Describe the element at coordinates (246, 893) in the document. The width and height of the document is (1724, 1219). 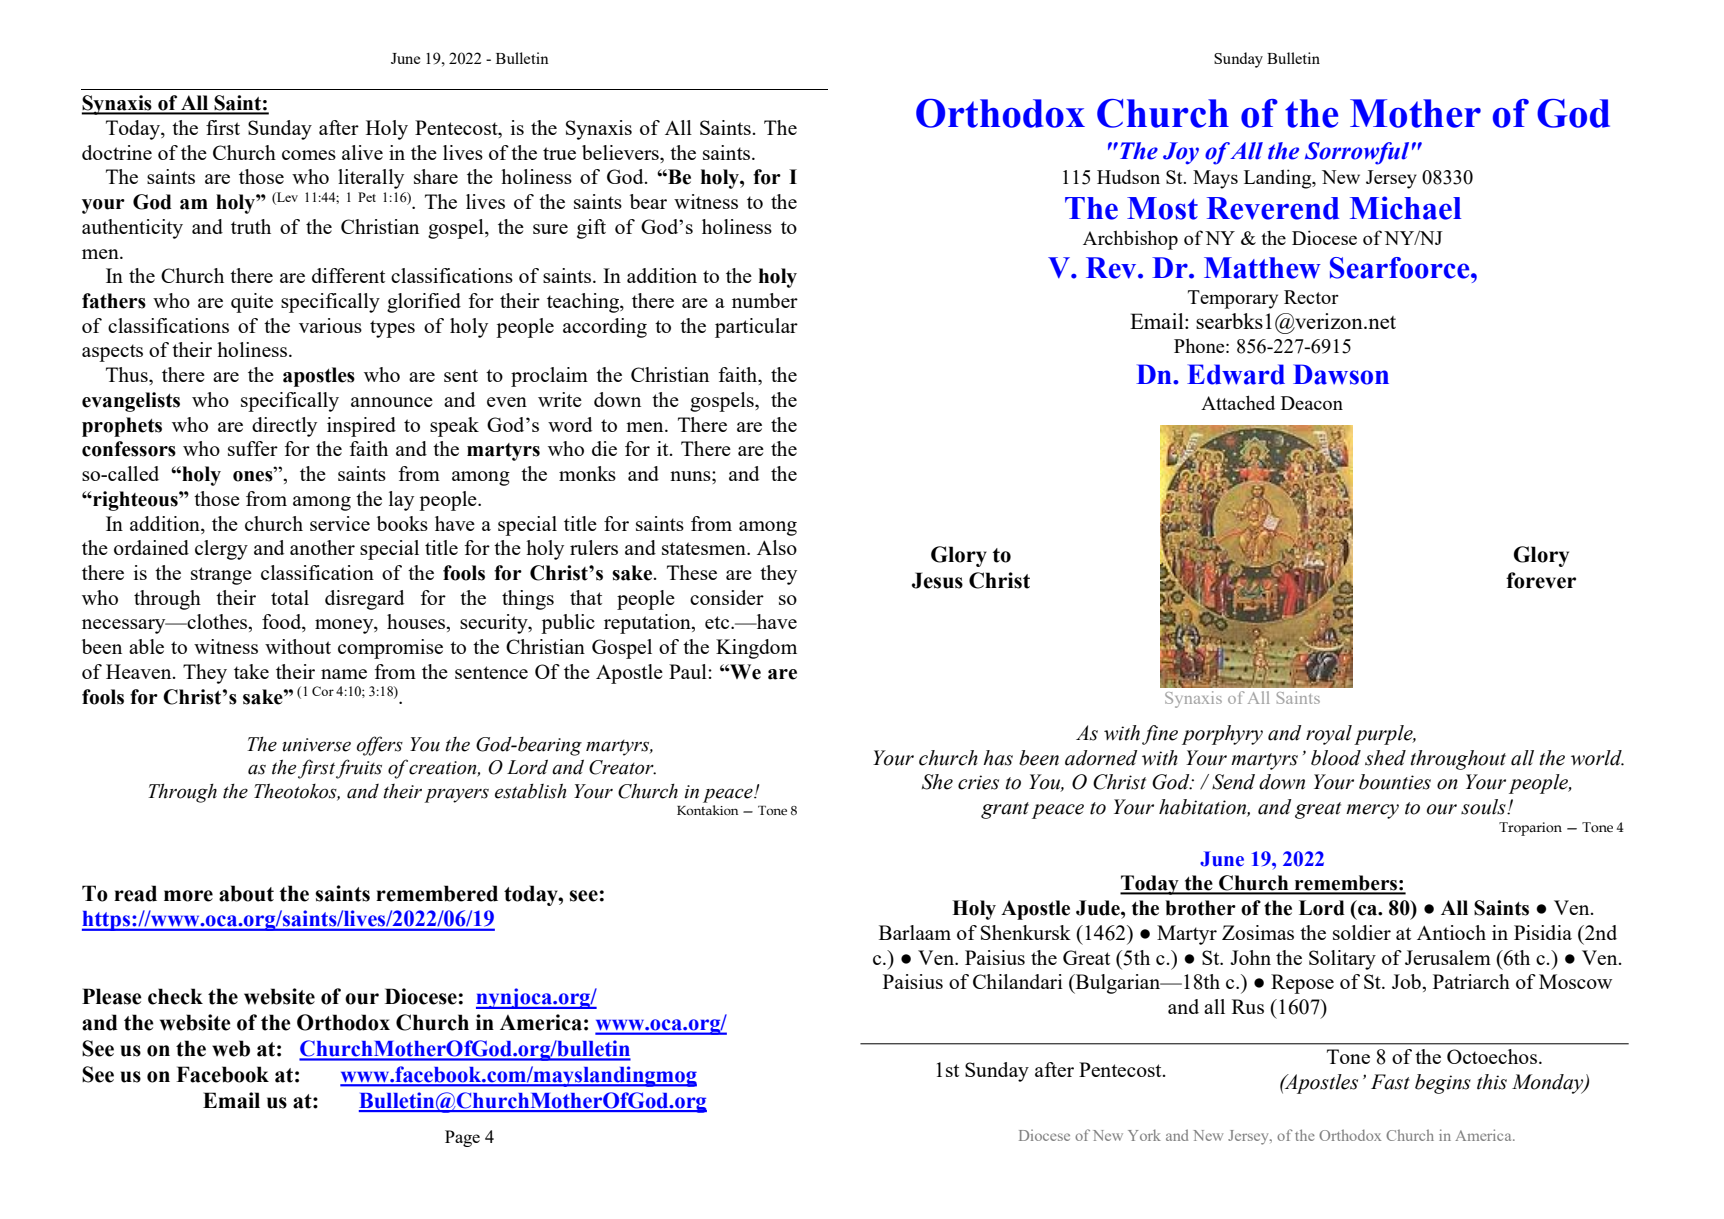
I see `about` at that location.
